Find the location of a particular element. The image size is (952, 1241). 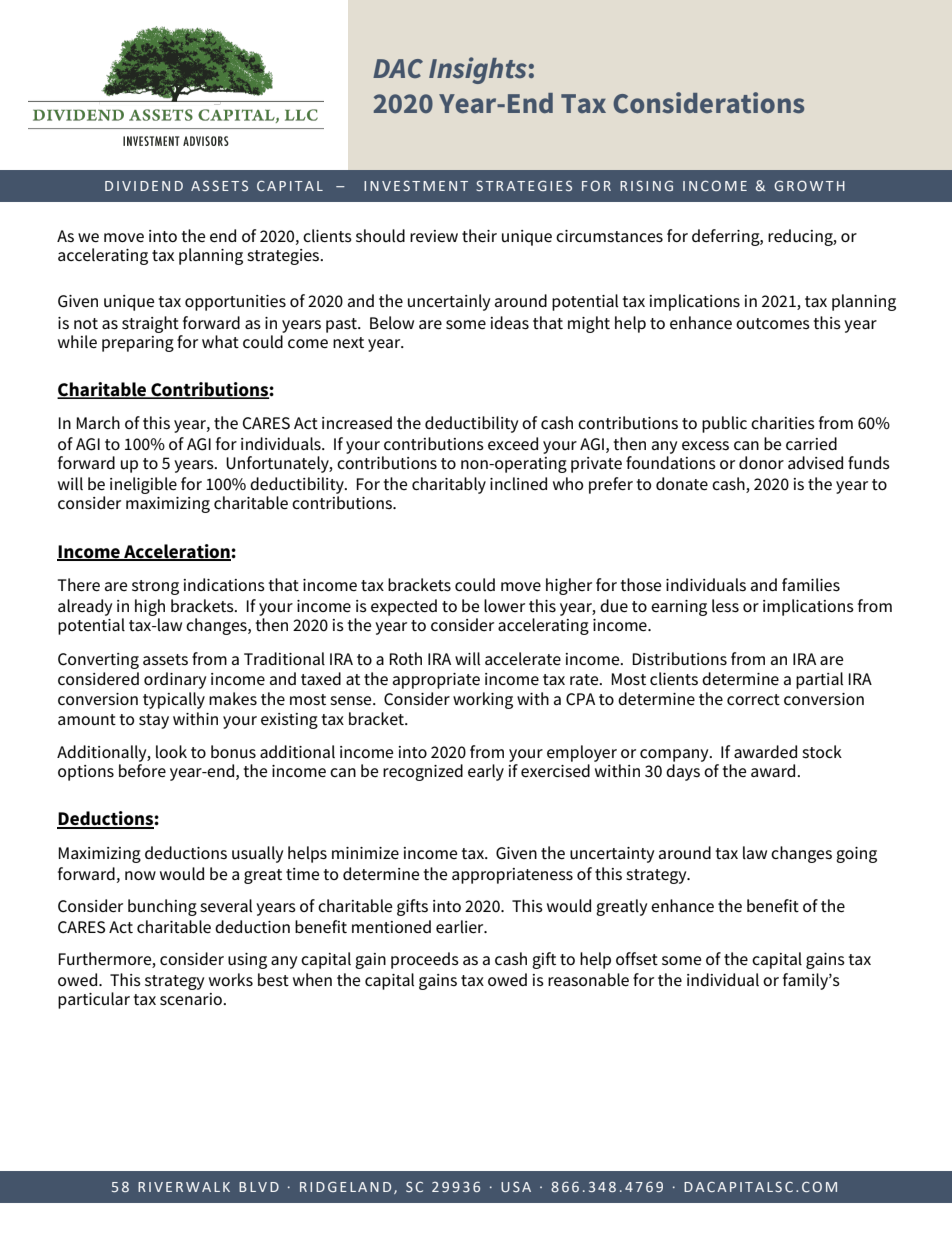

GROWTH is located at coordinates (809, 186).
